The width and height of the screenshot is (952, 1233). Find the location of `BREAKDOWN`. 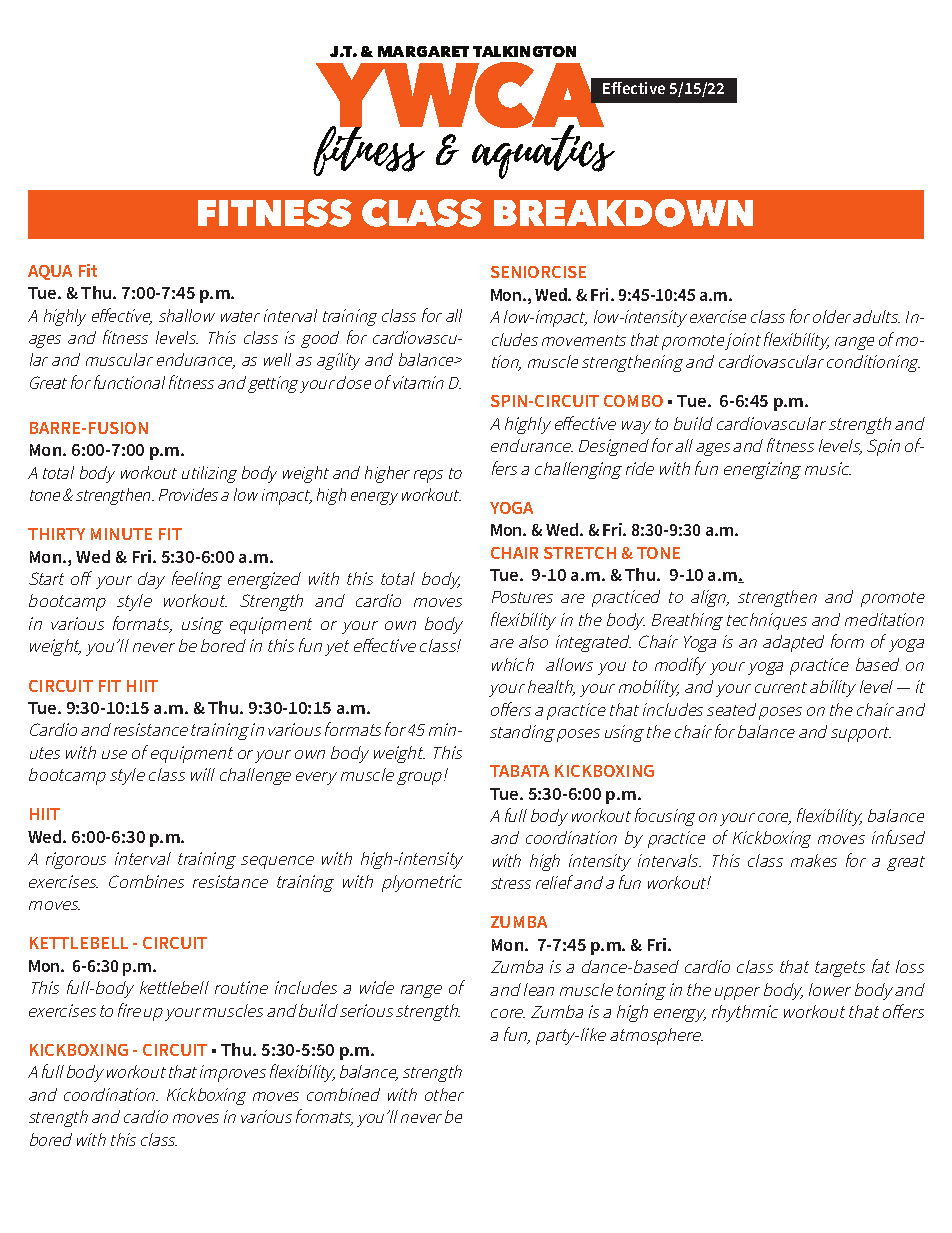

BREAKDOWN is located at coordinates (623, 213).
